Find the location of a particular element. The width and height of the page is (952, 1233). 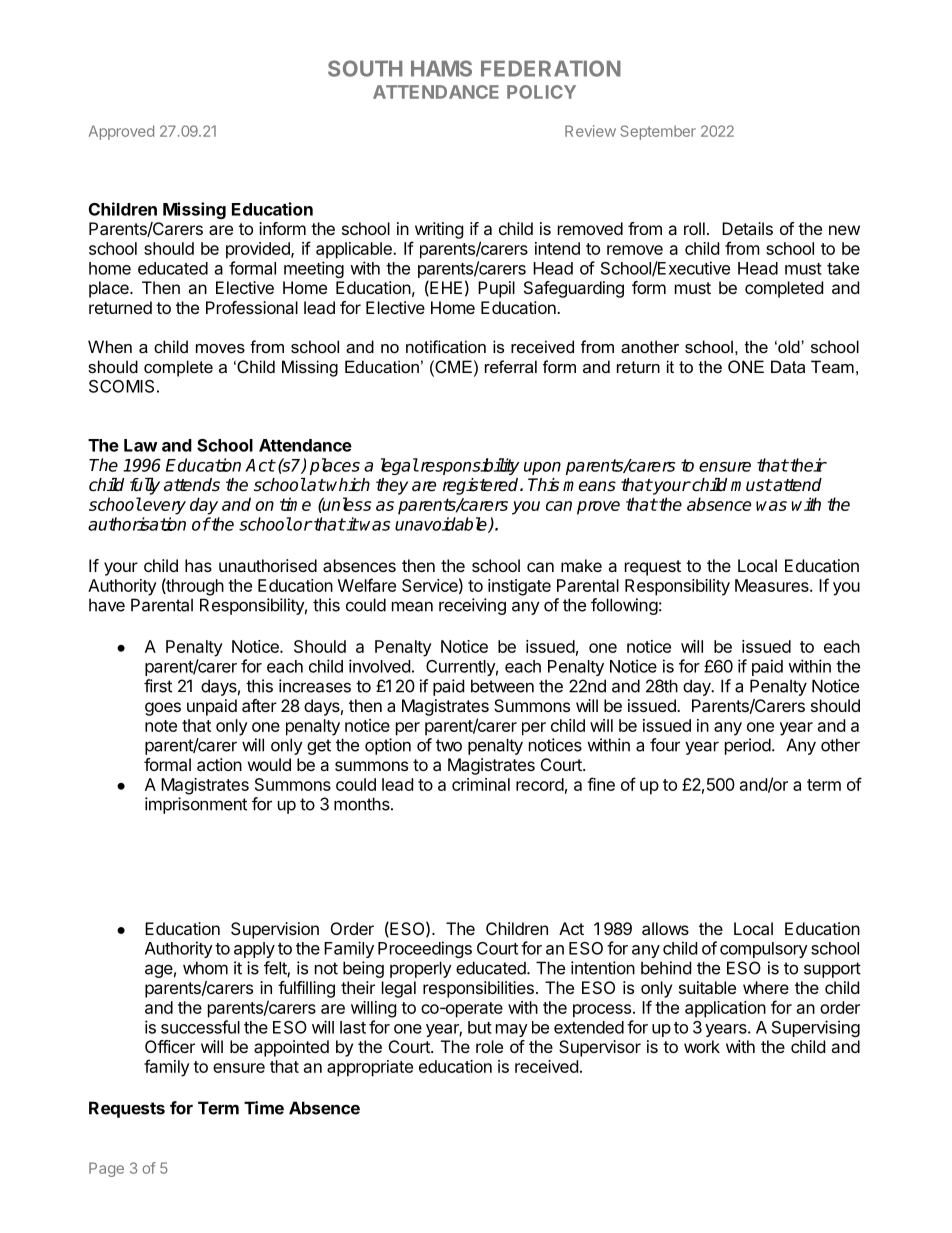

role is located at coordinates (489, 1046).
